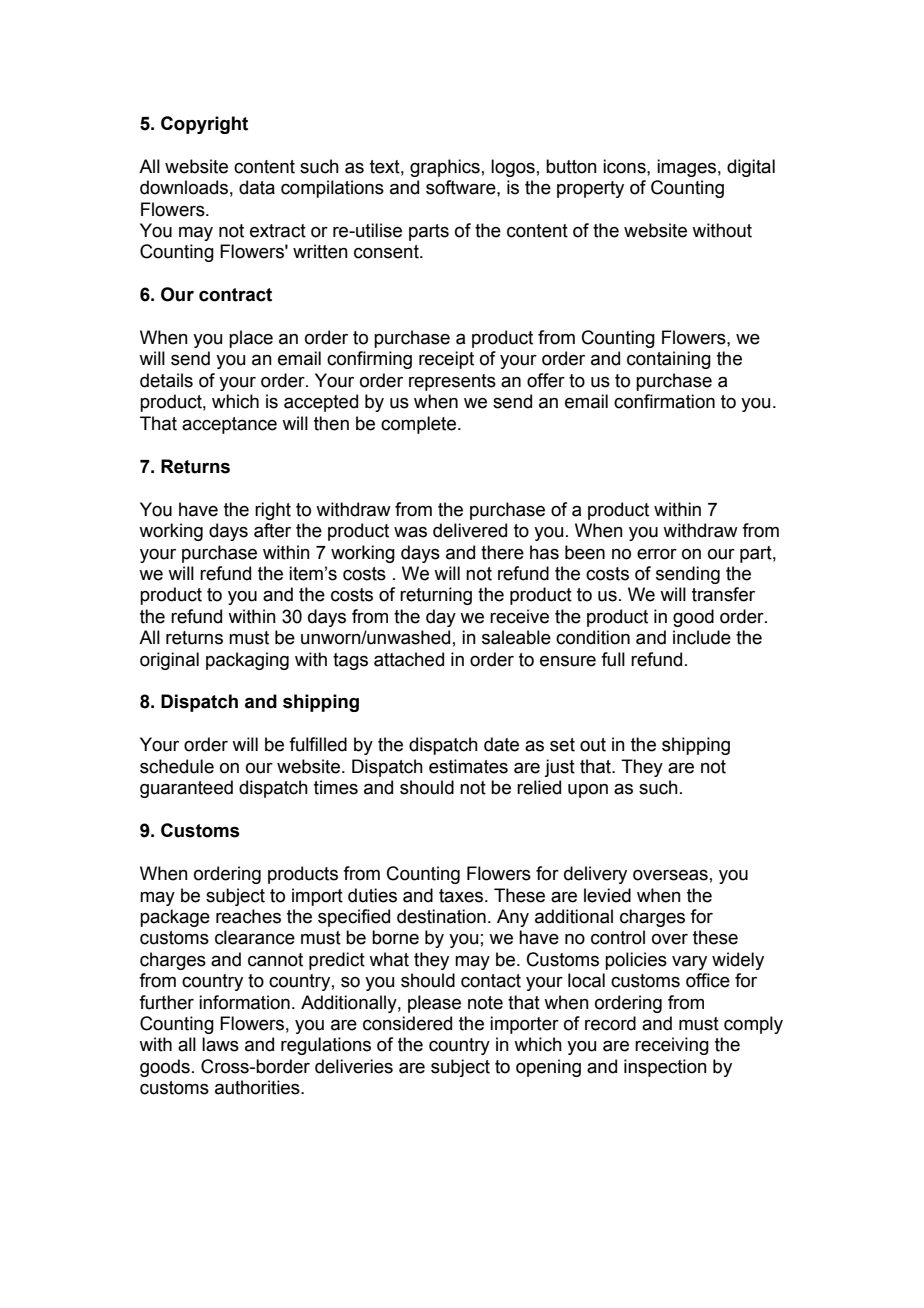 This screenshot has height=1308, width=924. I want to click on upon, so click(588, 791).
